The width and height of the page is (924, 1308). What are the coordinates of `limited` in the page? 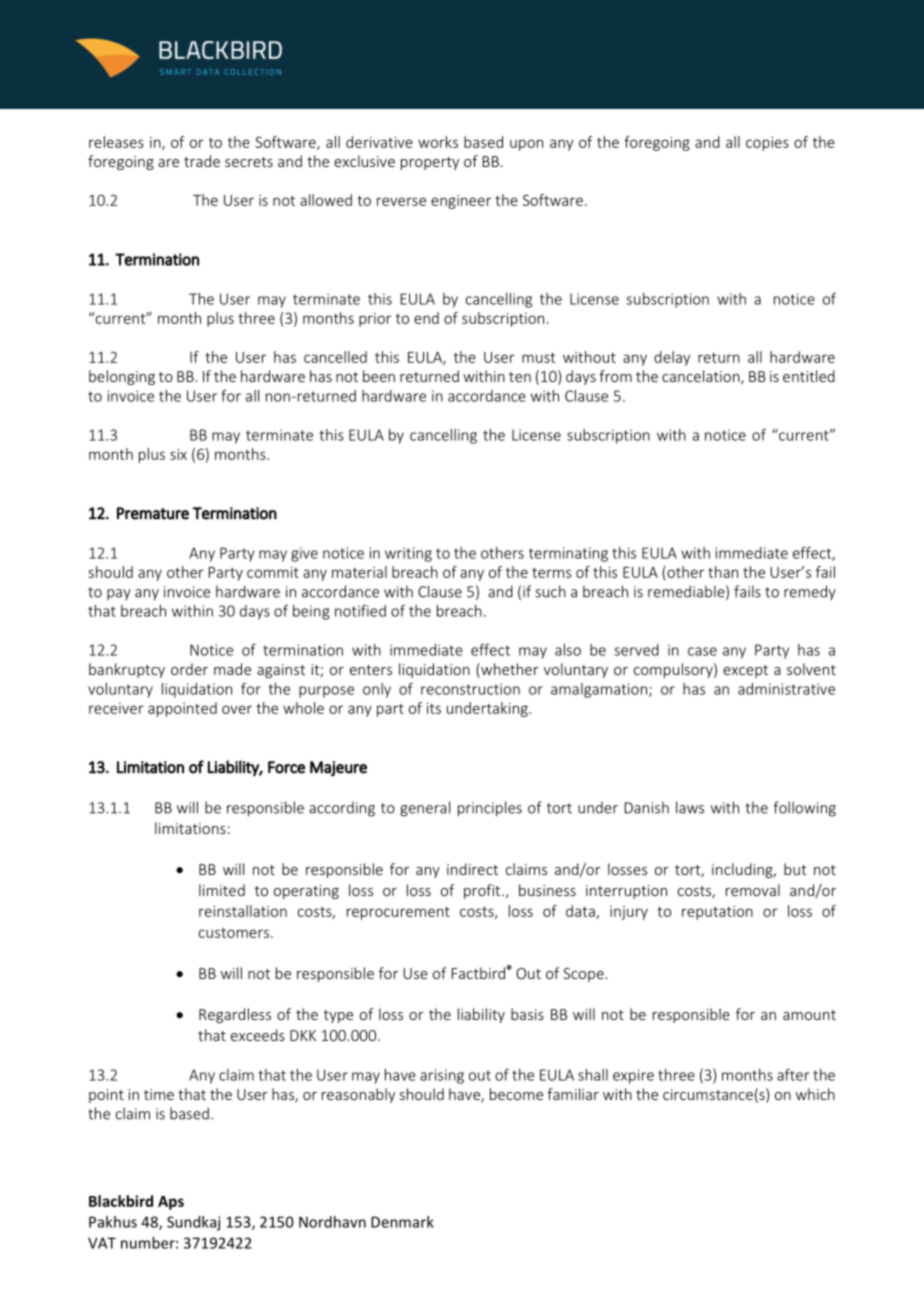 It's located at (222, 890).
